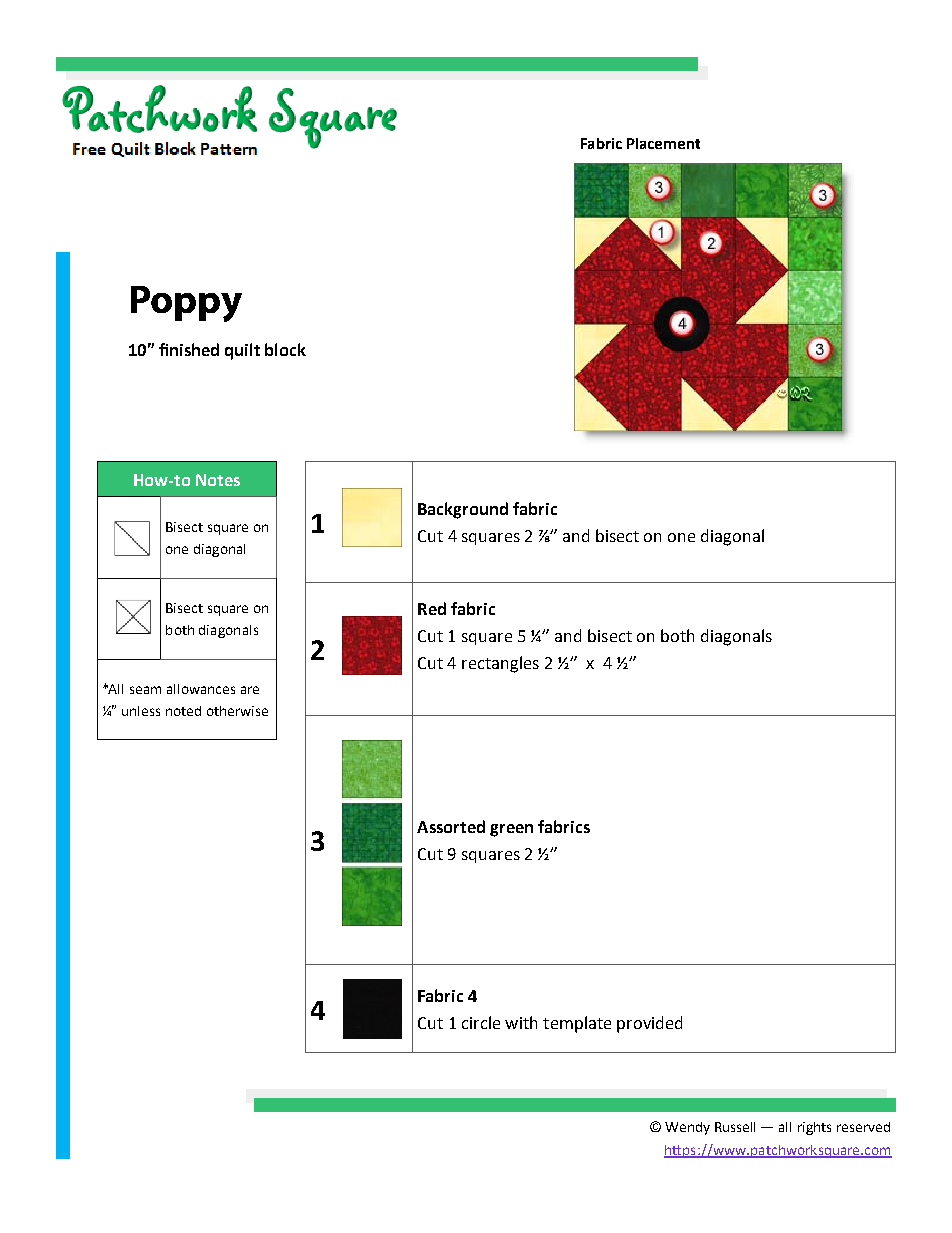  Describe the element at coordinates (186, 304) in the screenshot. I see `Poppy` at that location.
